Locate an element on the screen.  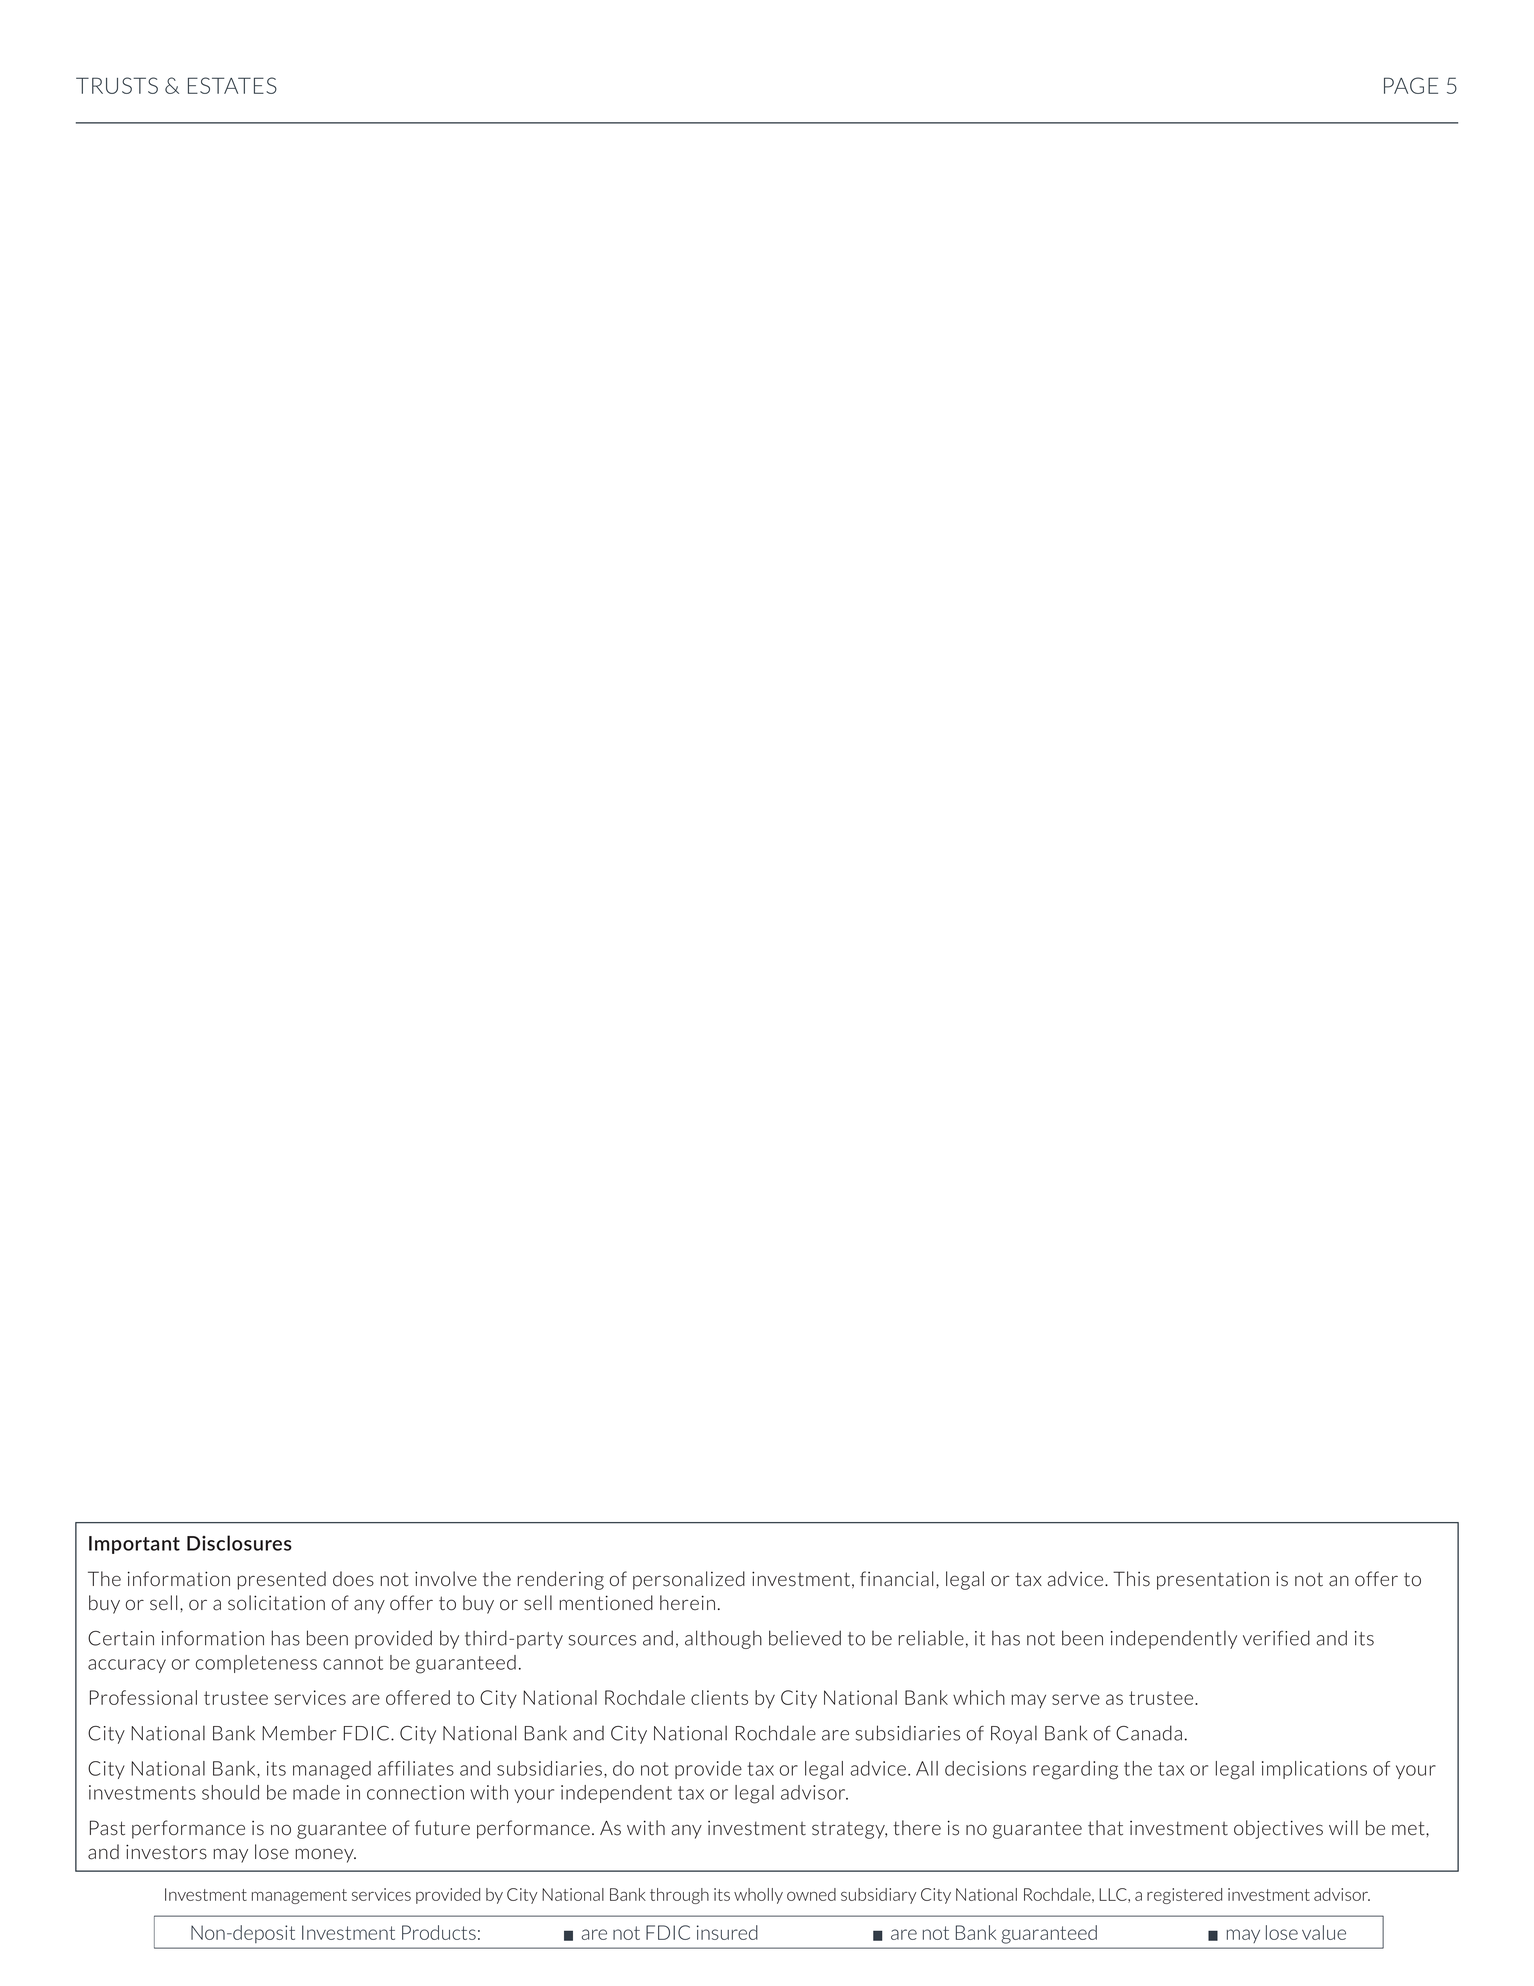
Disclosures is located at coordinates (239, 1543).
